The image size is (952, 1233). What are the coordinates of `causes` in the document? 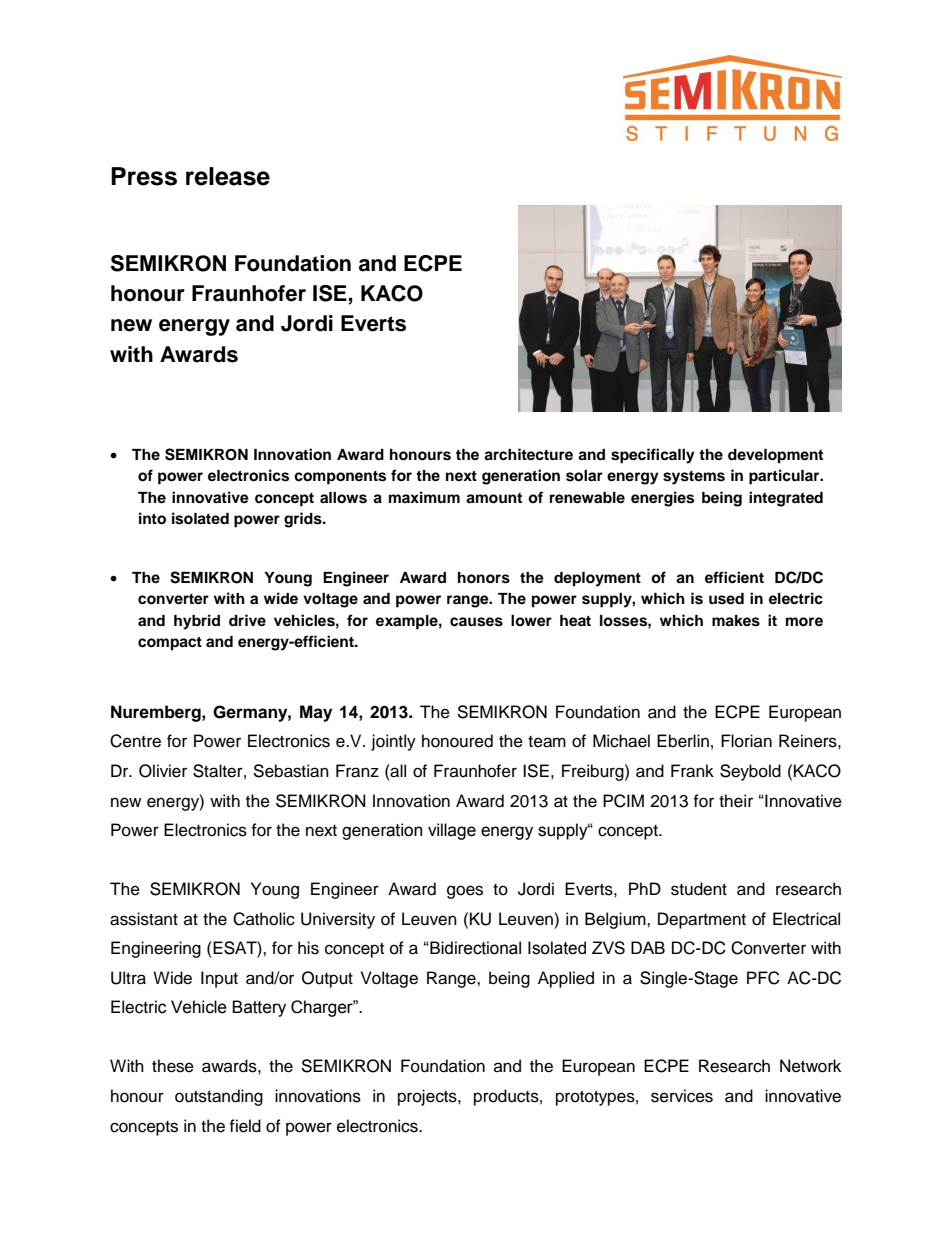 It's located at (476, 622).
